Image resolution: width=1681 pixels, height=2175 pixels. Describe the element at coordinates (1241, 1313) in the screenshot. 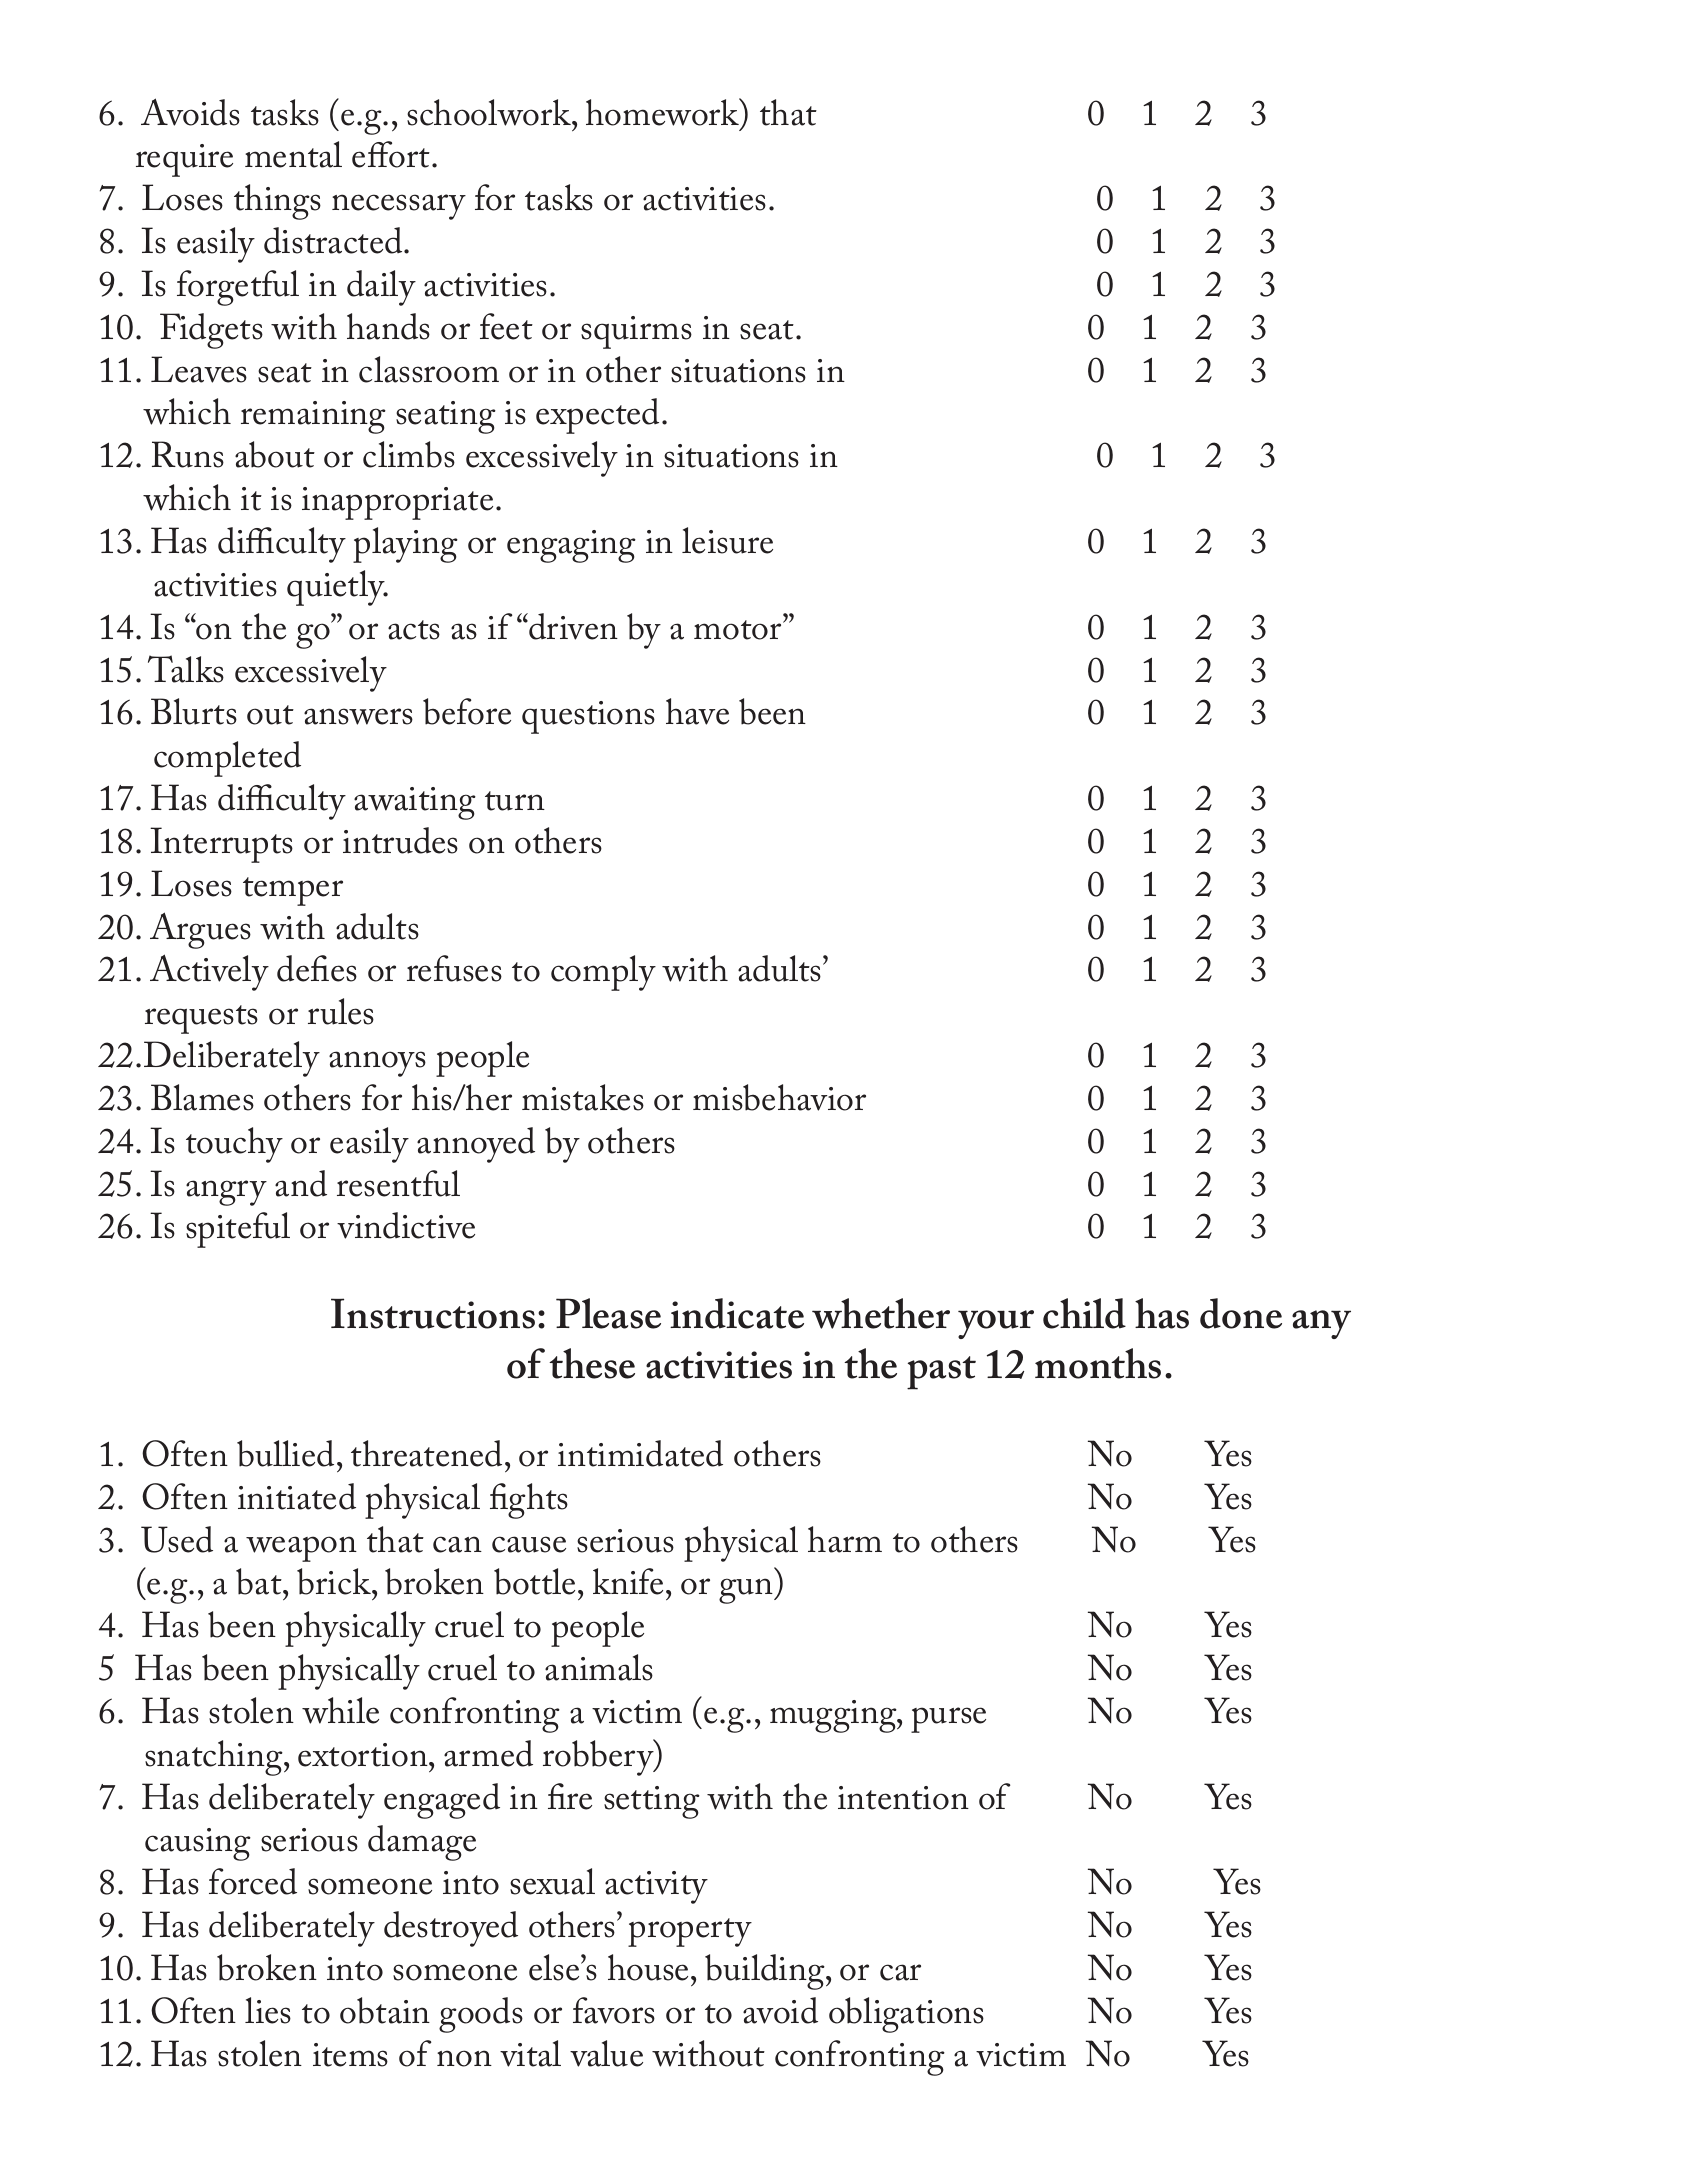

I see `done` at that location.
